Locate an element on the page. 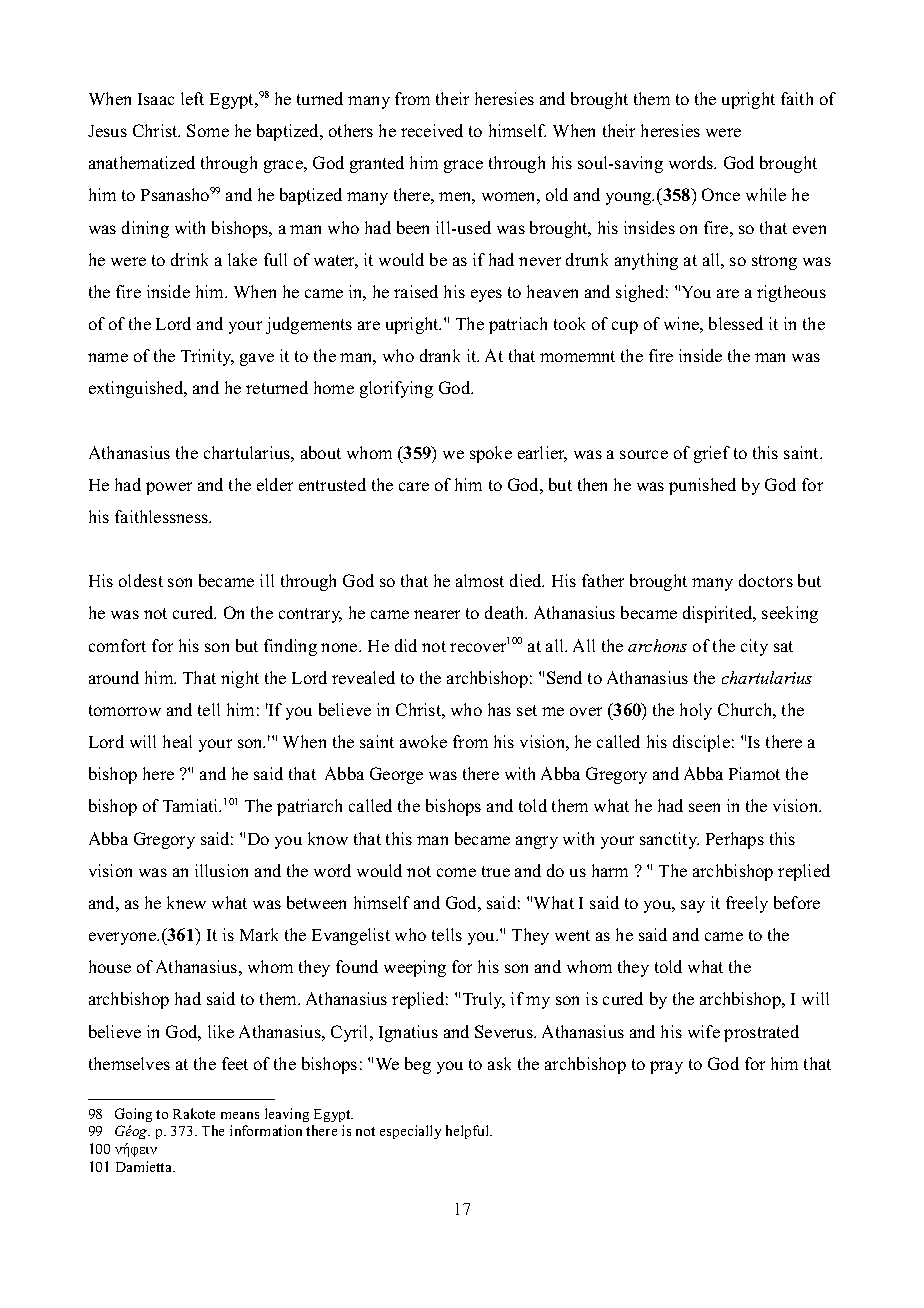 This page has width=924, height=1308. power is located at coordinates (169, 488).
